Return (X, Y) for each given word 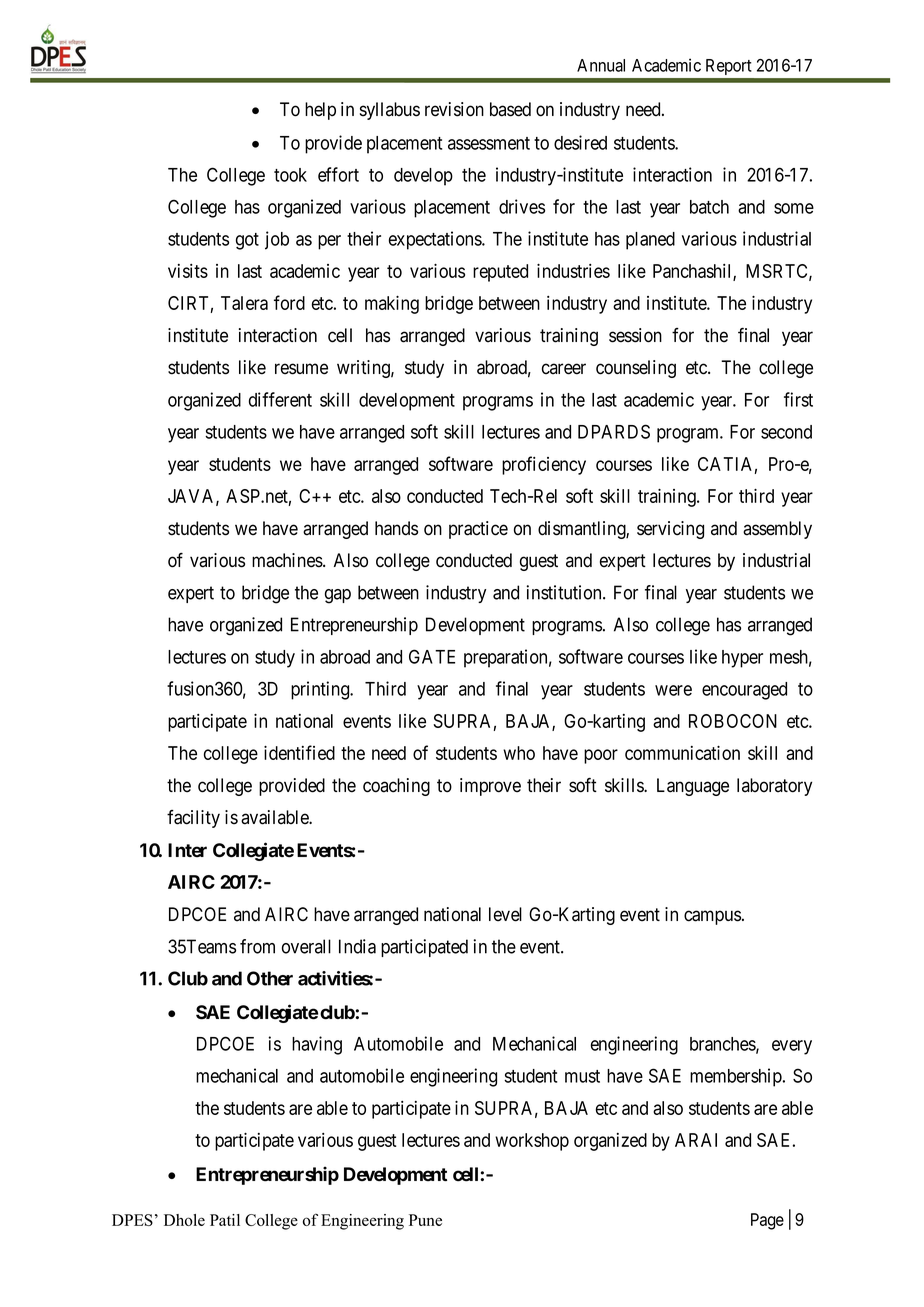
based (510, 109)
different (280, 399)
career (564, 369)
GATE (432, 656)
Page (767, 1221)
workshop (532, 1142)
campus (712, 917)
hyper (742, 659)
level (505, 914)
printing (321, 690)
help (320, 111)
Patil (225, 1220)
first (798, 399)
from (257, 946)
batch (709, 207)
